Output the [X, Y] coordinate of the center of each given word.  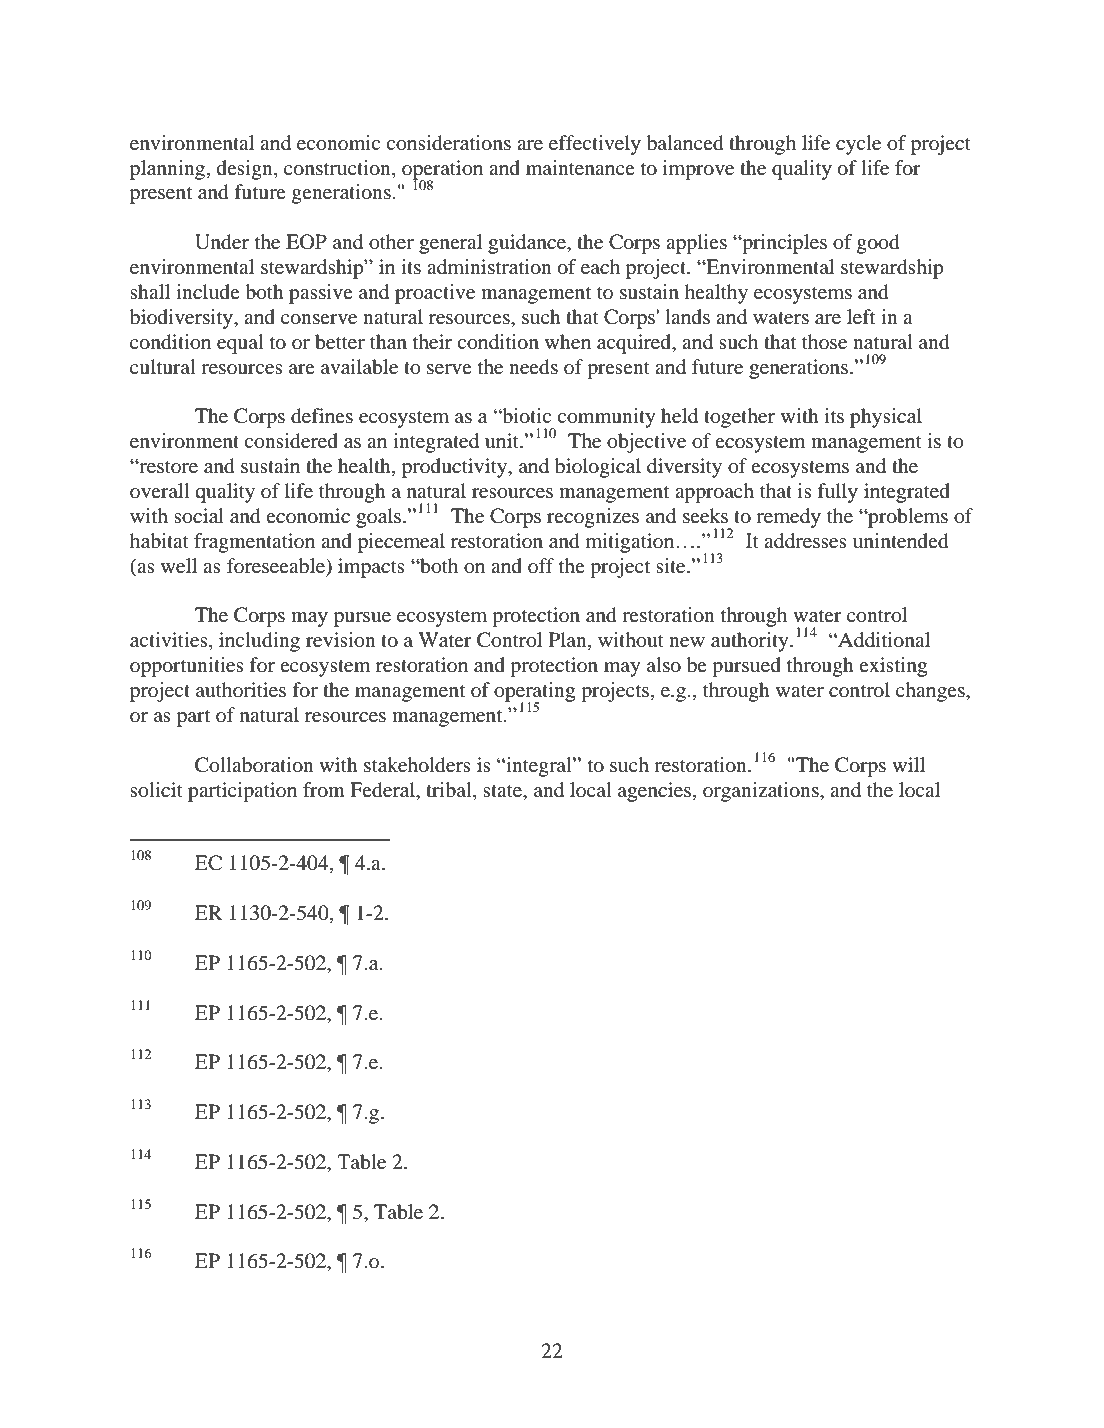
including [259, 642]
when [568, 341]
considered [291, 441]
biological [598, 468]
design [246, 170]
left [861, 316]
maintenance [580, 167]
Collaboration [254, 765]
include [208, 291]
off [541, 565]
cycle [858, 145]
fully [837, 493]
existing [893, 667]
